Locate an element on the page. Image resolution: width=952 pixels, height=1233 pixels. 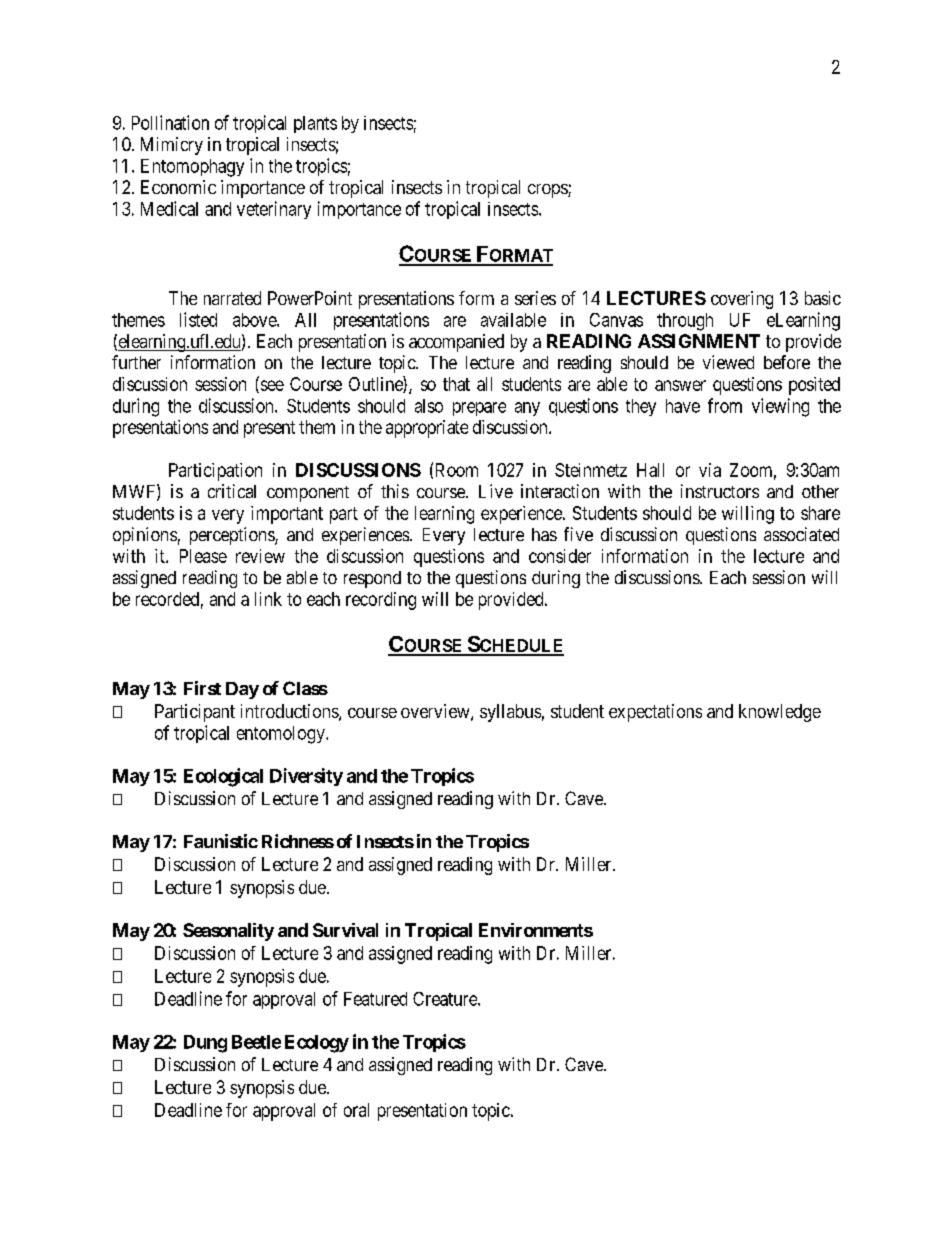
syllabus is located at coordinates (510, 713).
